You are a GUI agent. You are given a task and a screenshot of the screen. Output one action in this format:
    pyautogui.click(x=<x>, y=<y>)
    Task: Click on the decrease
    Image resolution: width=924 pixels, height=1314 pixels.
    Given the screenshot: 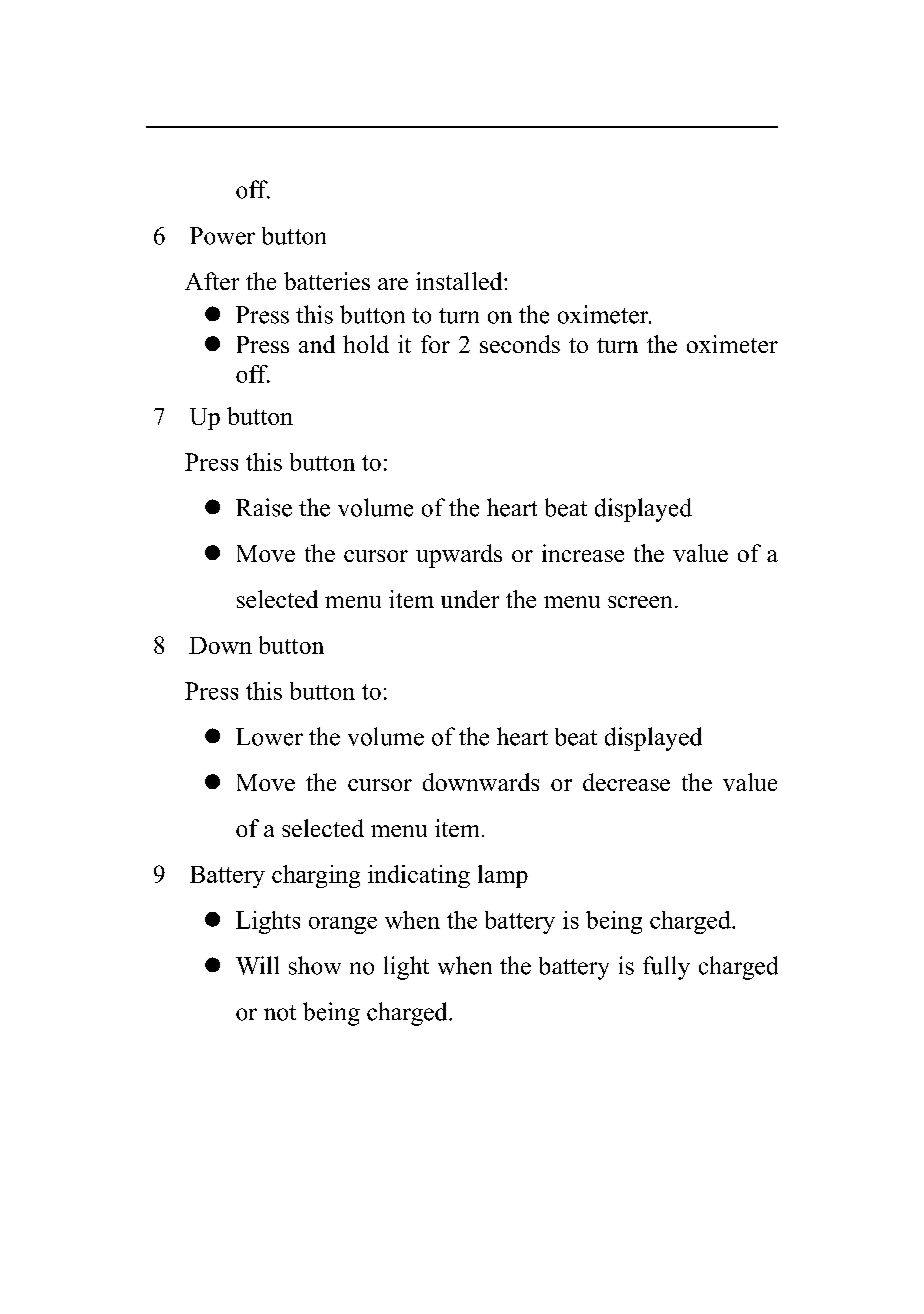 What is the action you would take?
    pyautogui.click(x=626, y=782)
